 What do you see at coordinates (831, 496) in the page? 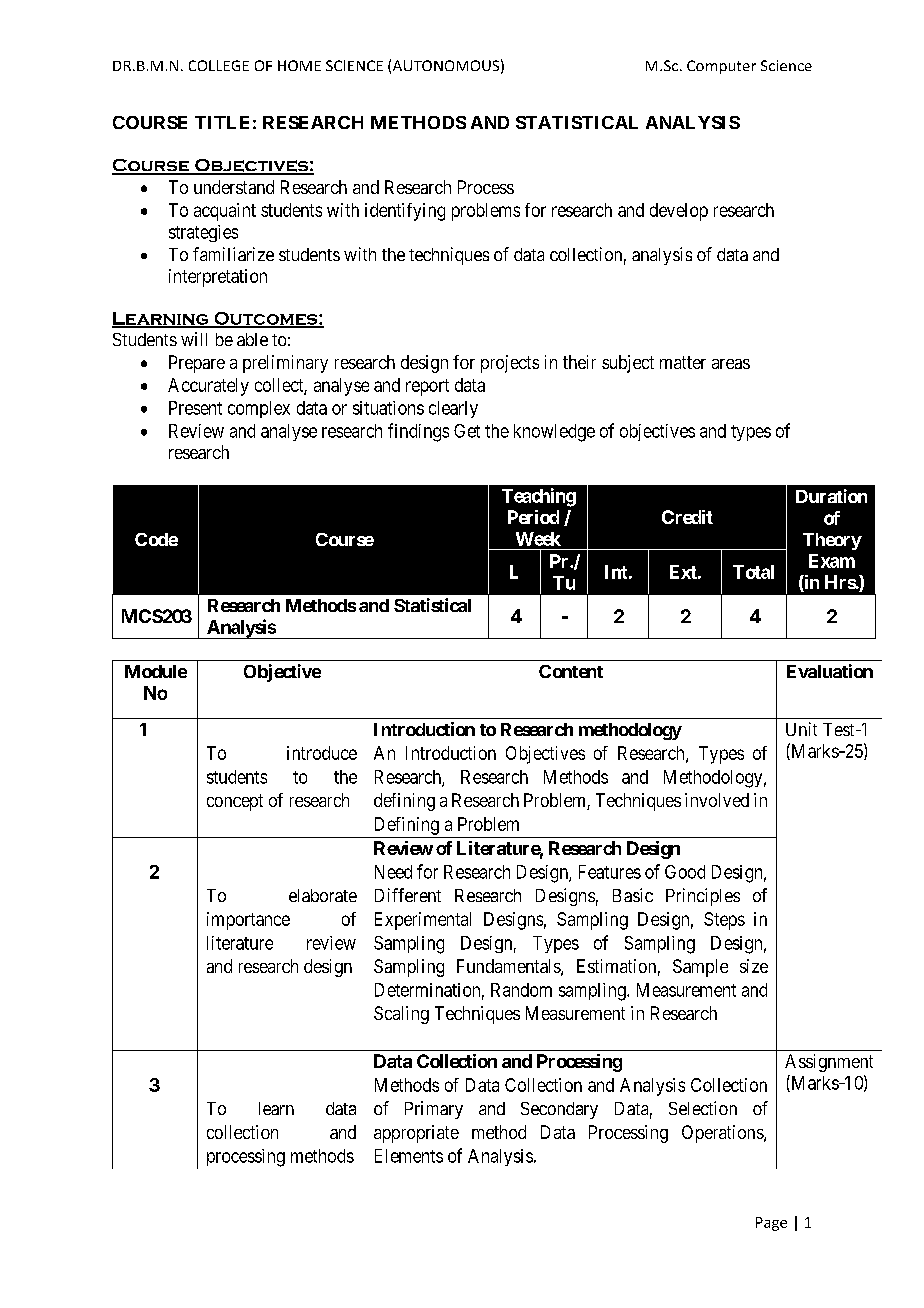
I see `Duration` at bounding box center [831, 496].
